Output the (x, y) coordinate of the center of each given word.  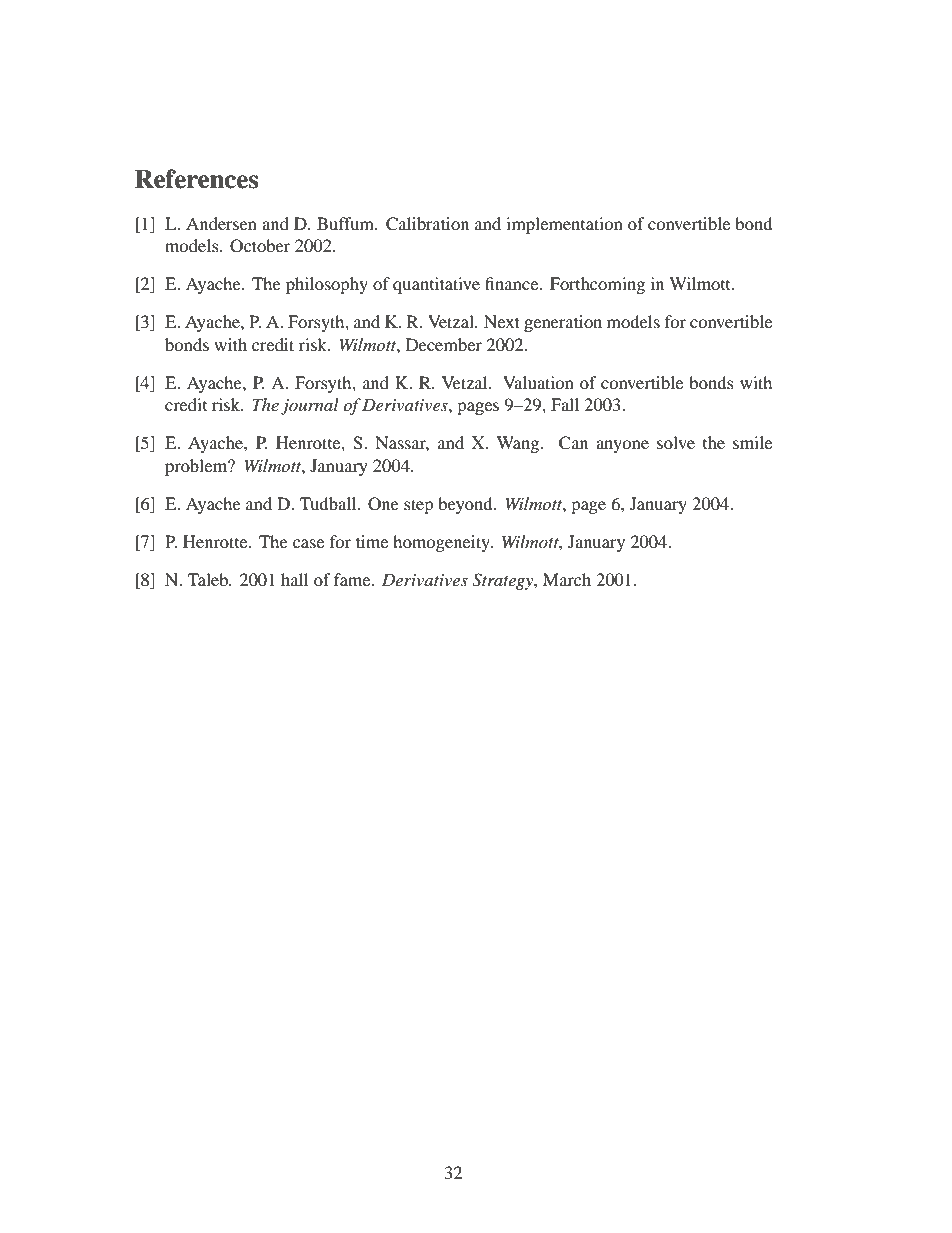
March (567, 579)
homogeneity (443, 543)
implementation (564, 225)
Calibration (427, 224)
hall (294, 579)
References (196, 179)
